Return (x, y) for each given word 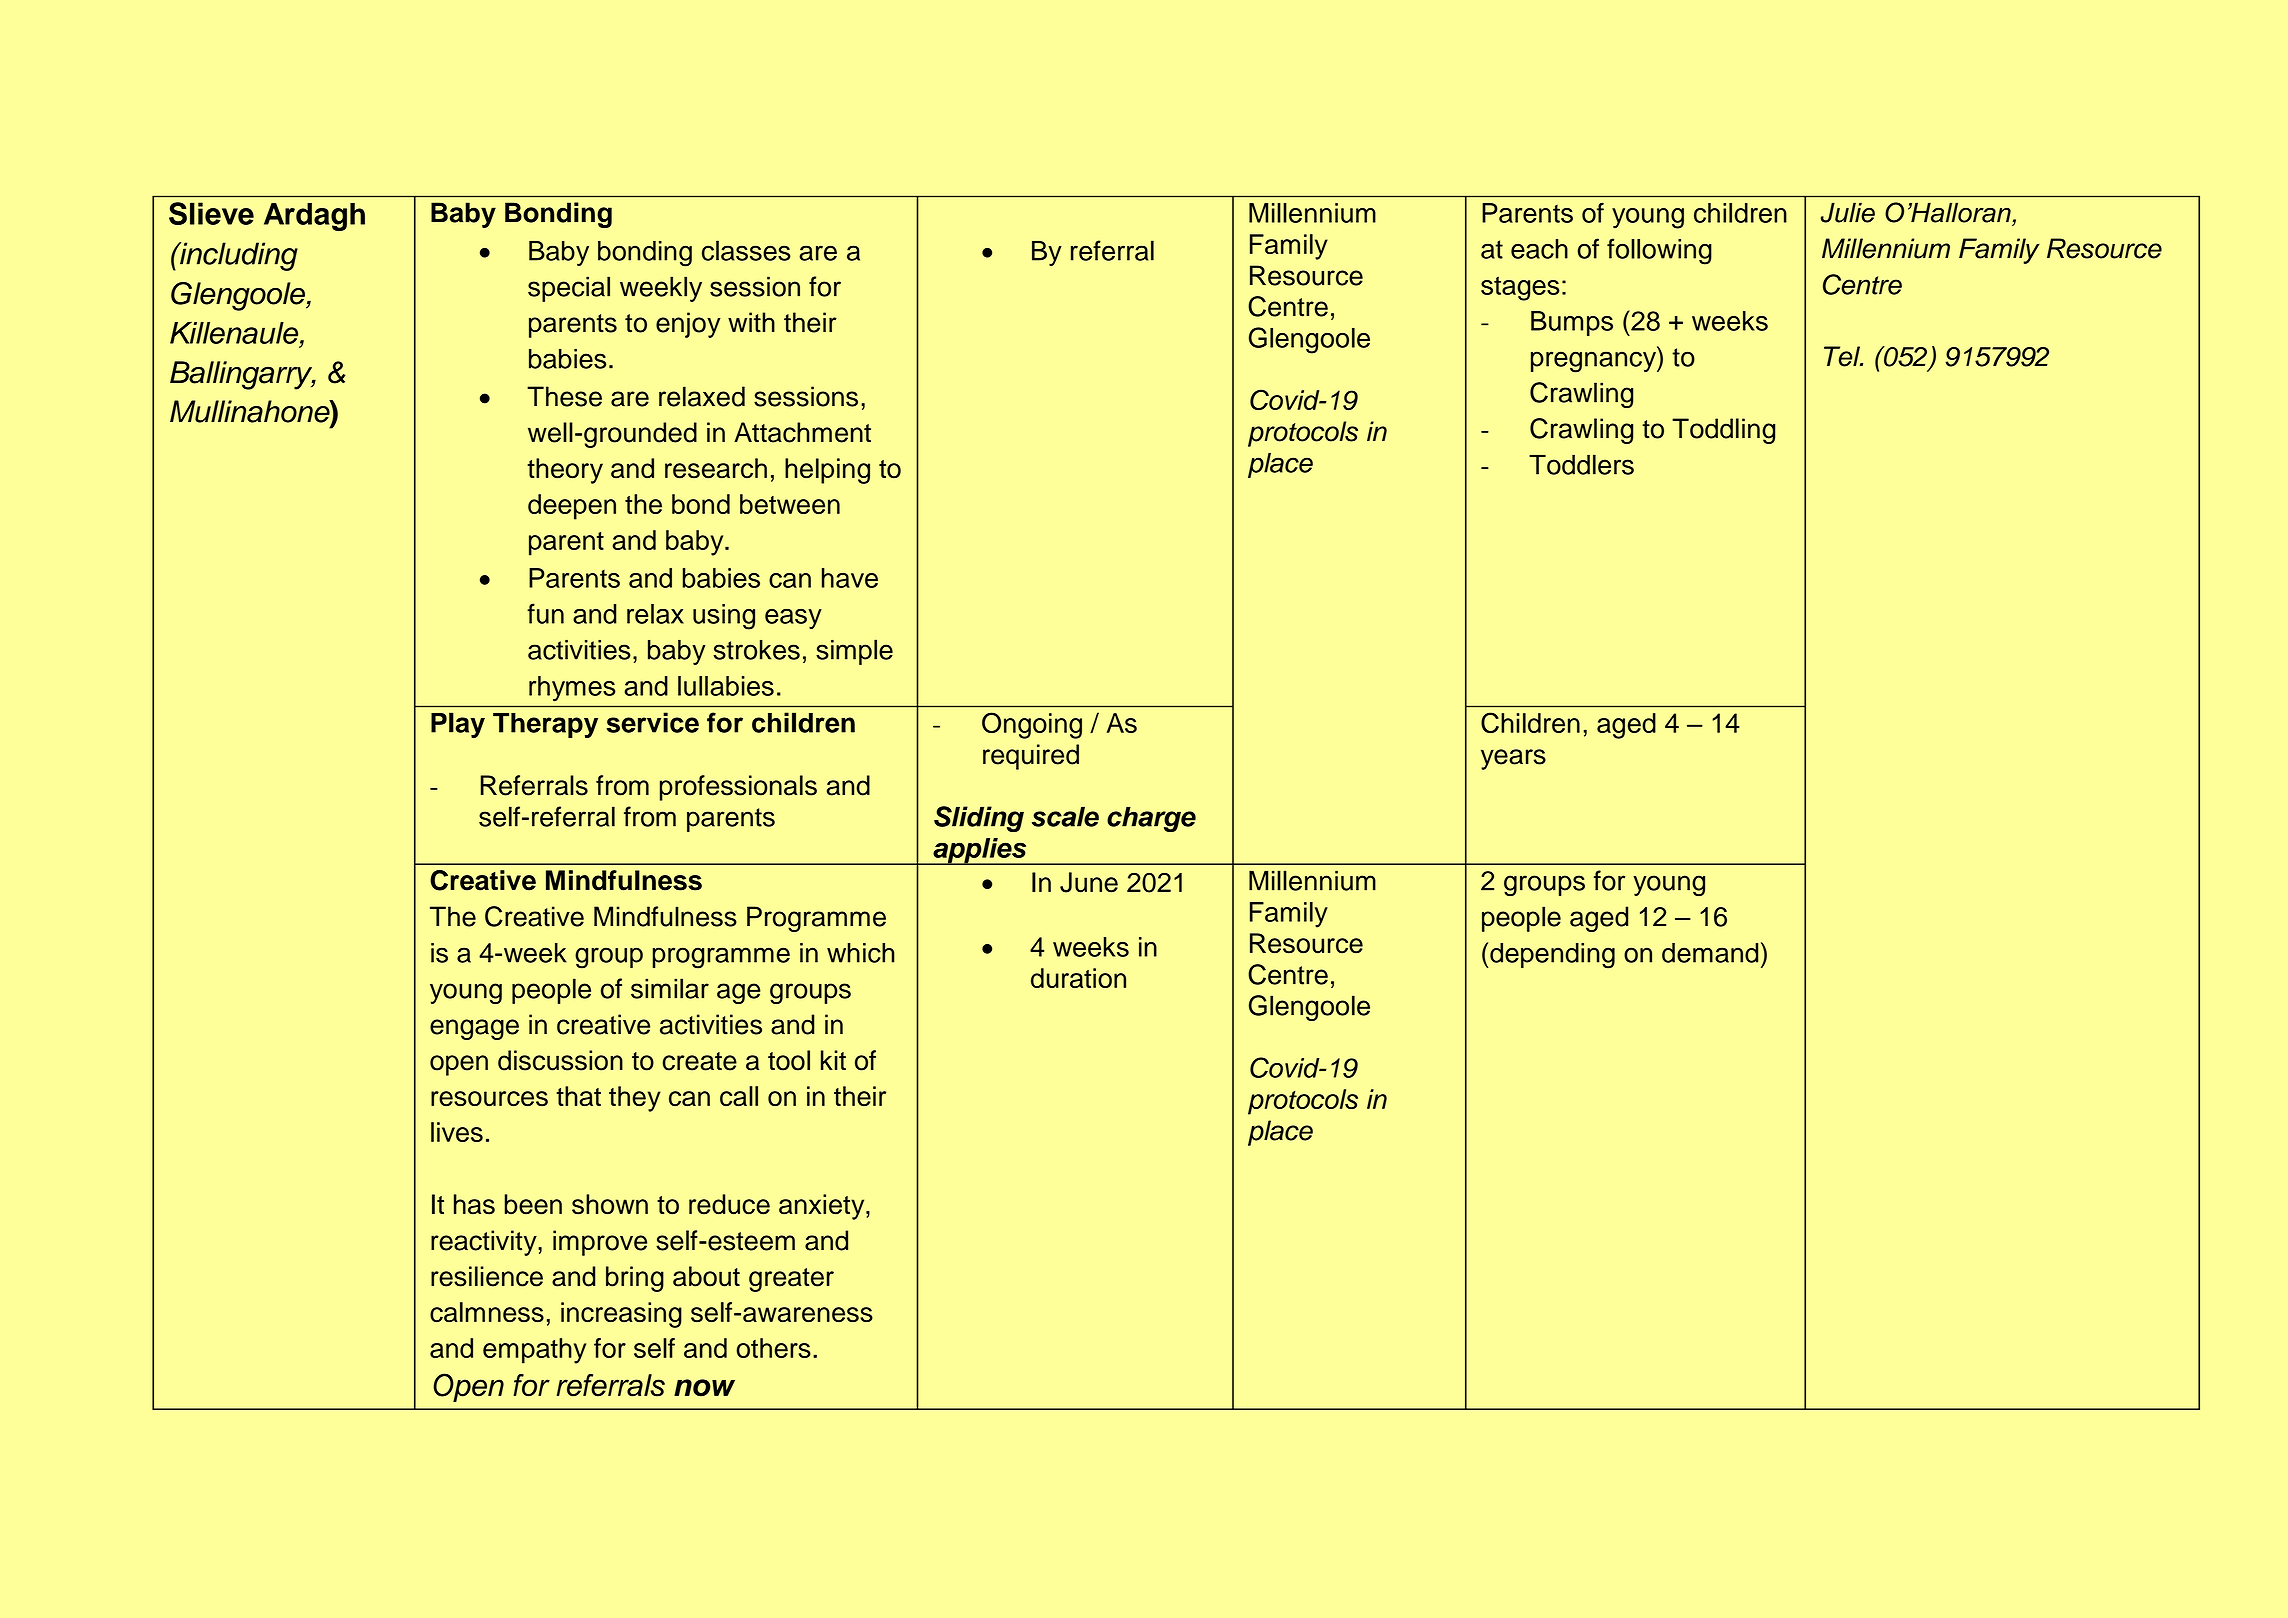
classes (746, 250)
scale (1065, 817)
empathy (534, 1351)
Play (458, 725)
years (1513, 759)
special (569, 289)
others (774, 1348)
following (1659, 251)
